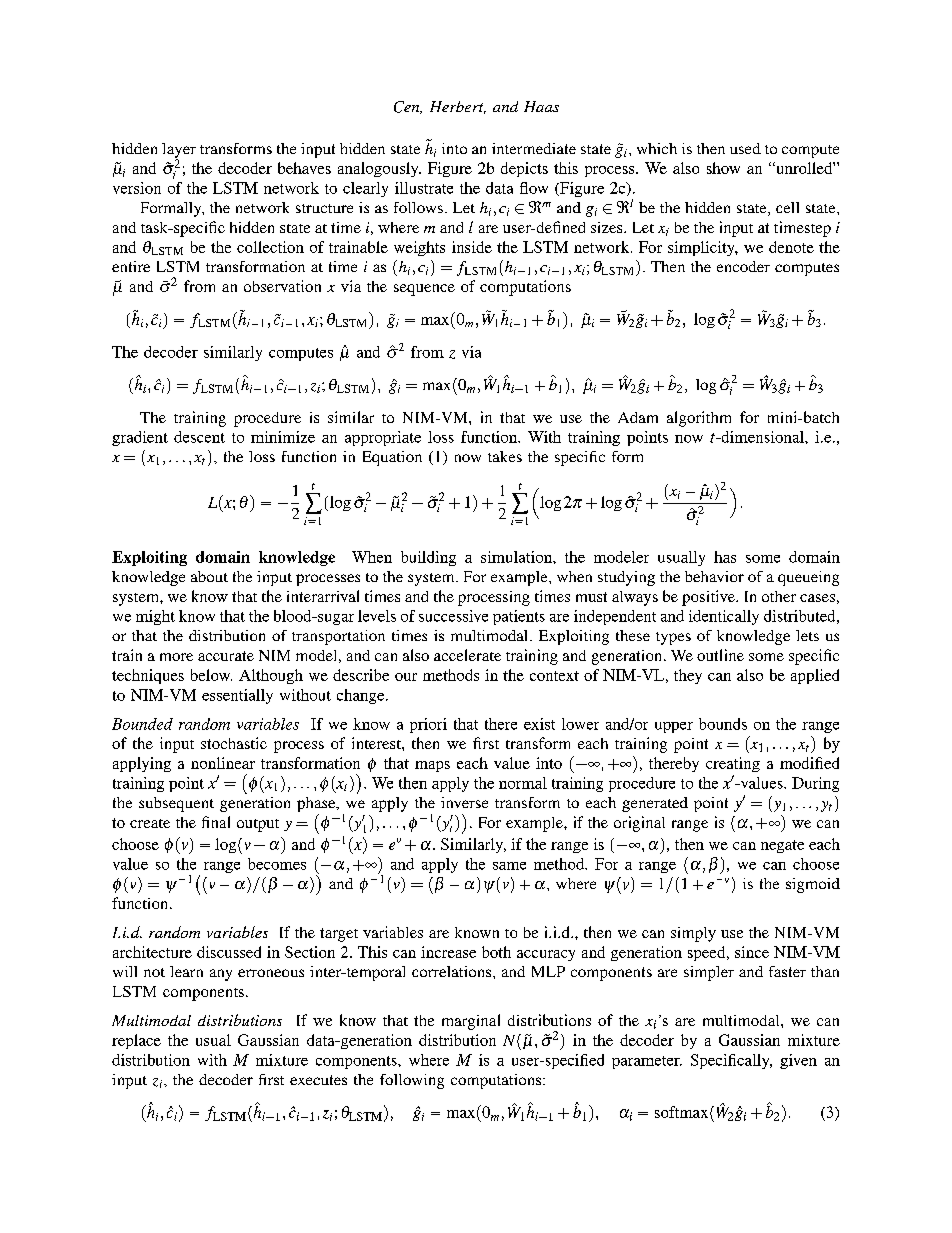  I want to click on replace, so click(136, 1041).
